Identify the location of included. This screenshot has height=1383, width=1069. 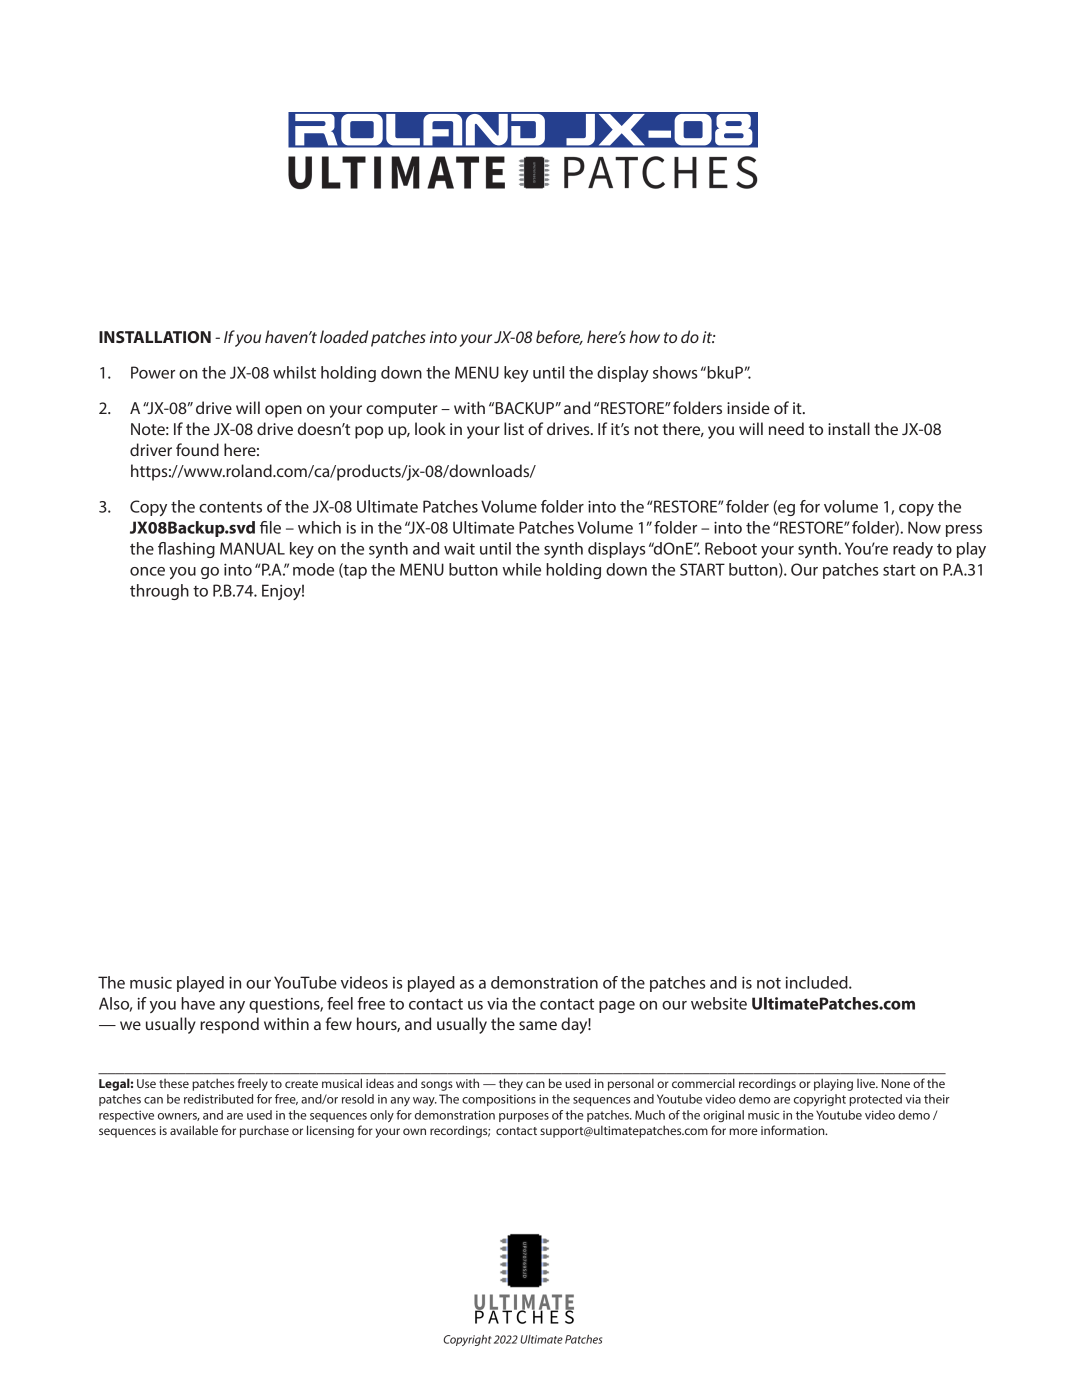
(818, 982).
